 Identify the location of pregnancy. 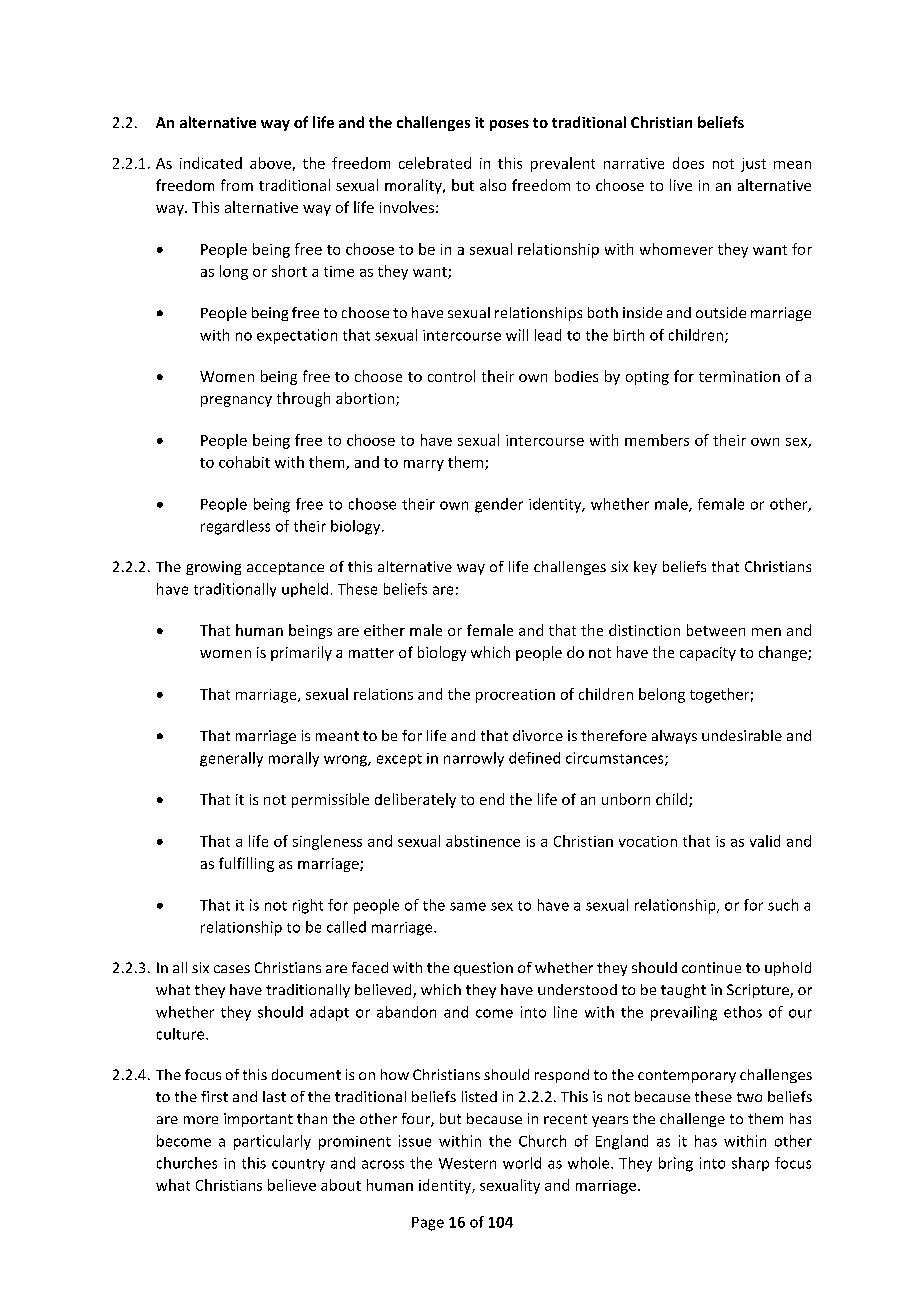
(236, 401).
